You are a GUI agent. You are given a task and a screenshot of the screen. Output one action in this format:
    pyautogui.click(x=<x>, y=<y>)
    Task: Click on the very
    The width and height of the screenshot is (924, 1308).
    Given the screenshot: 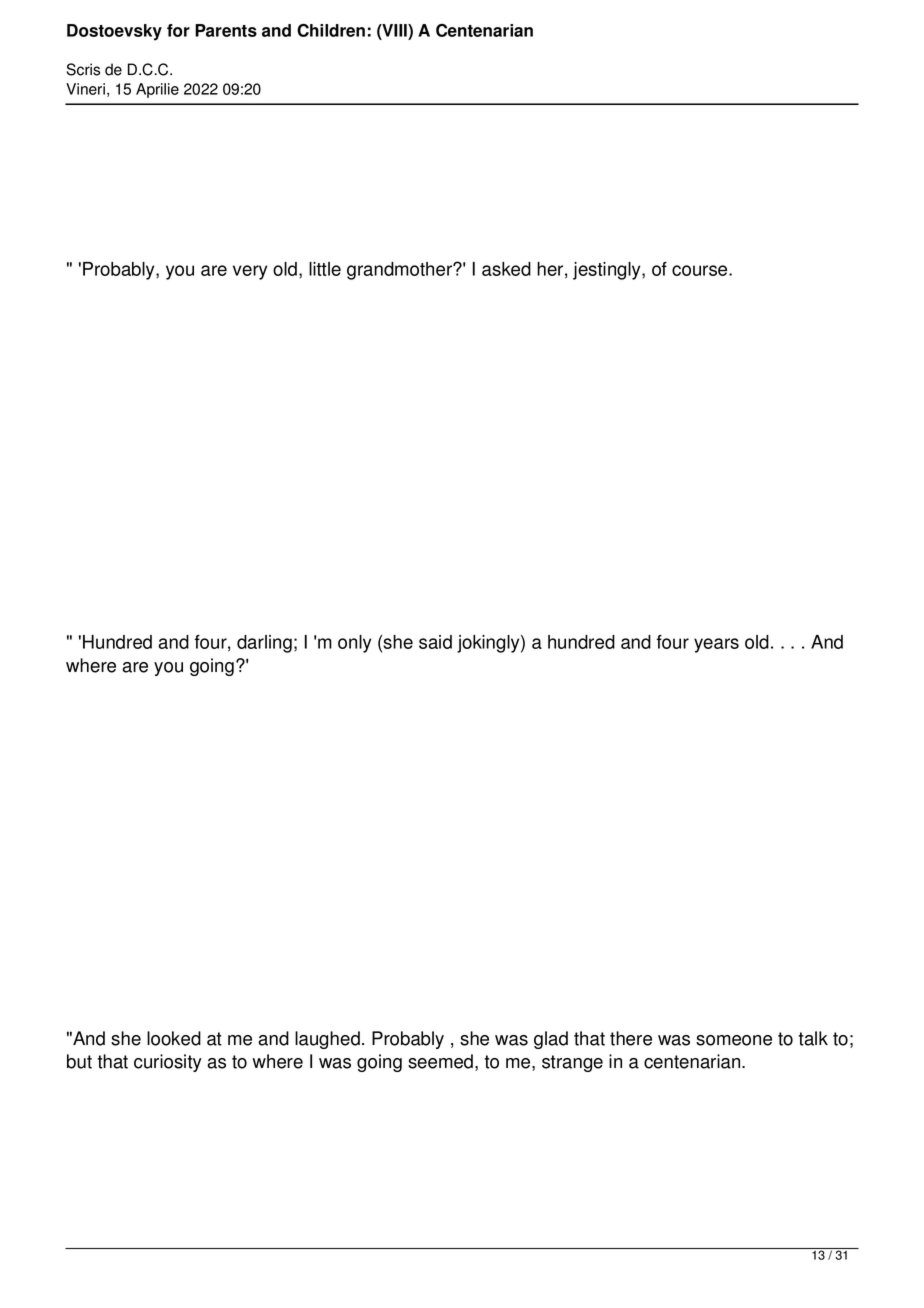 What is the action you would take?
    pyautogui.click(x=250, y=272)
